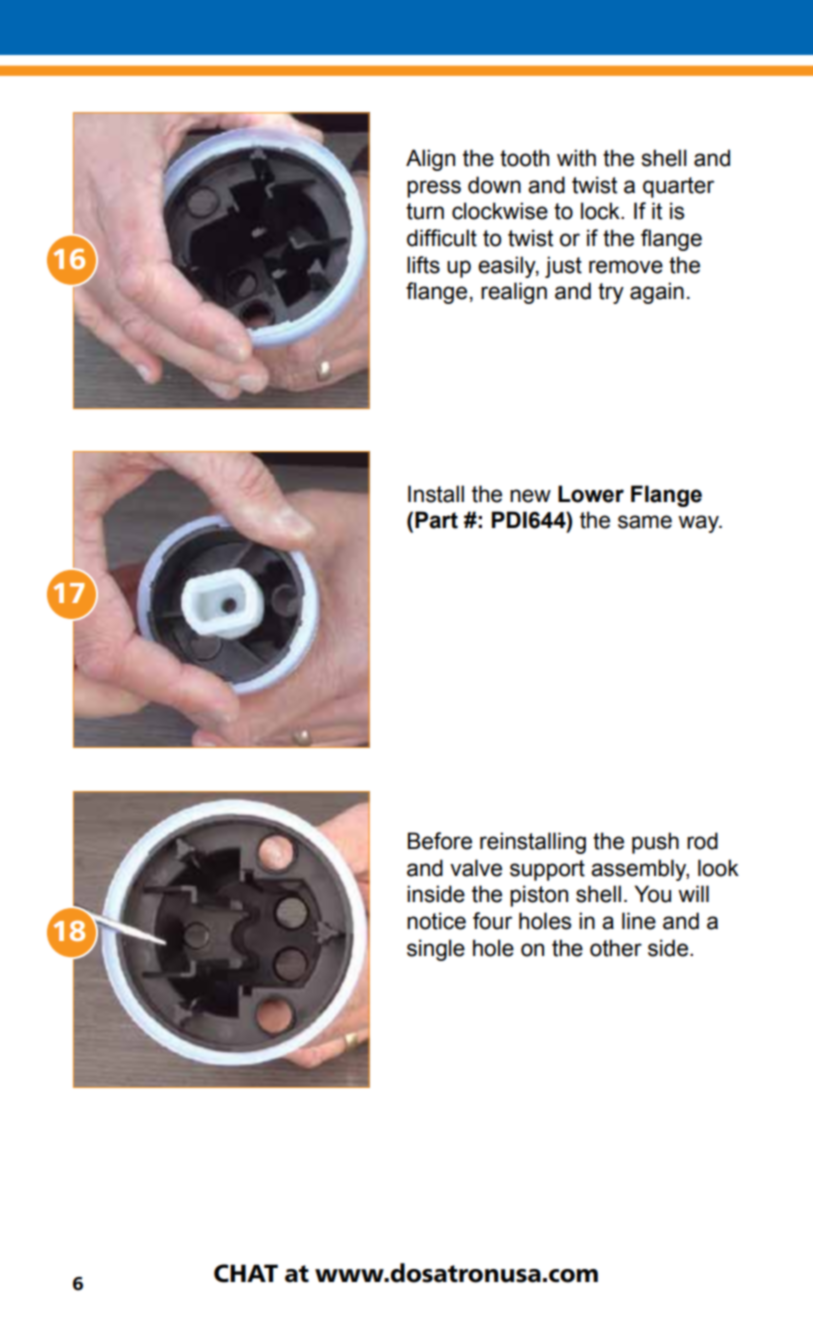 The height and width of the image is (1331, 813). Describe the element at coordinates (639, 921) in the image. I see `line` at that location.
